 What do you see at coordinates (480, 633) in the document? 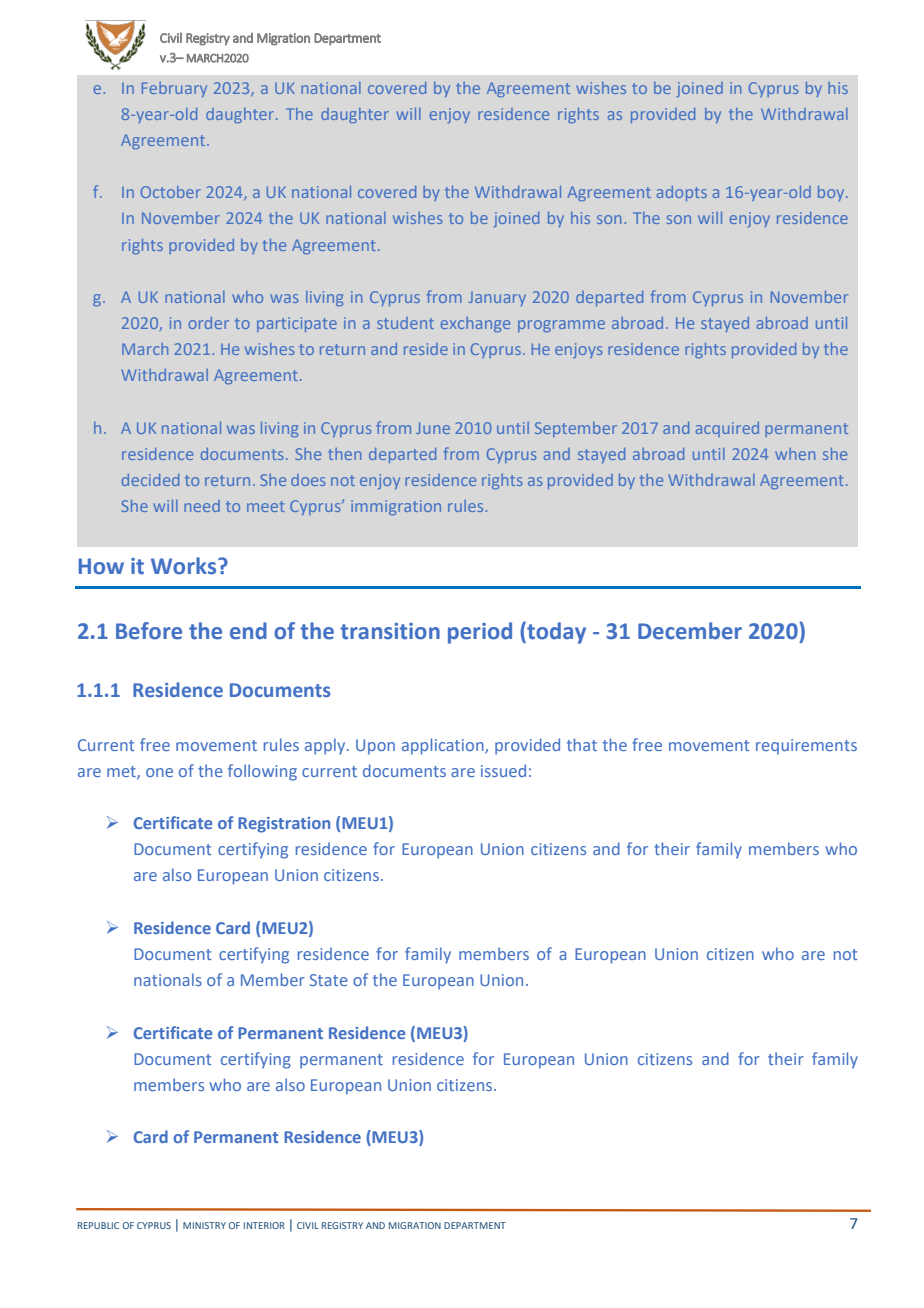
I see `period` at bounding box center [480, 633].
